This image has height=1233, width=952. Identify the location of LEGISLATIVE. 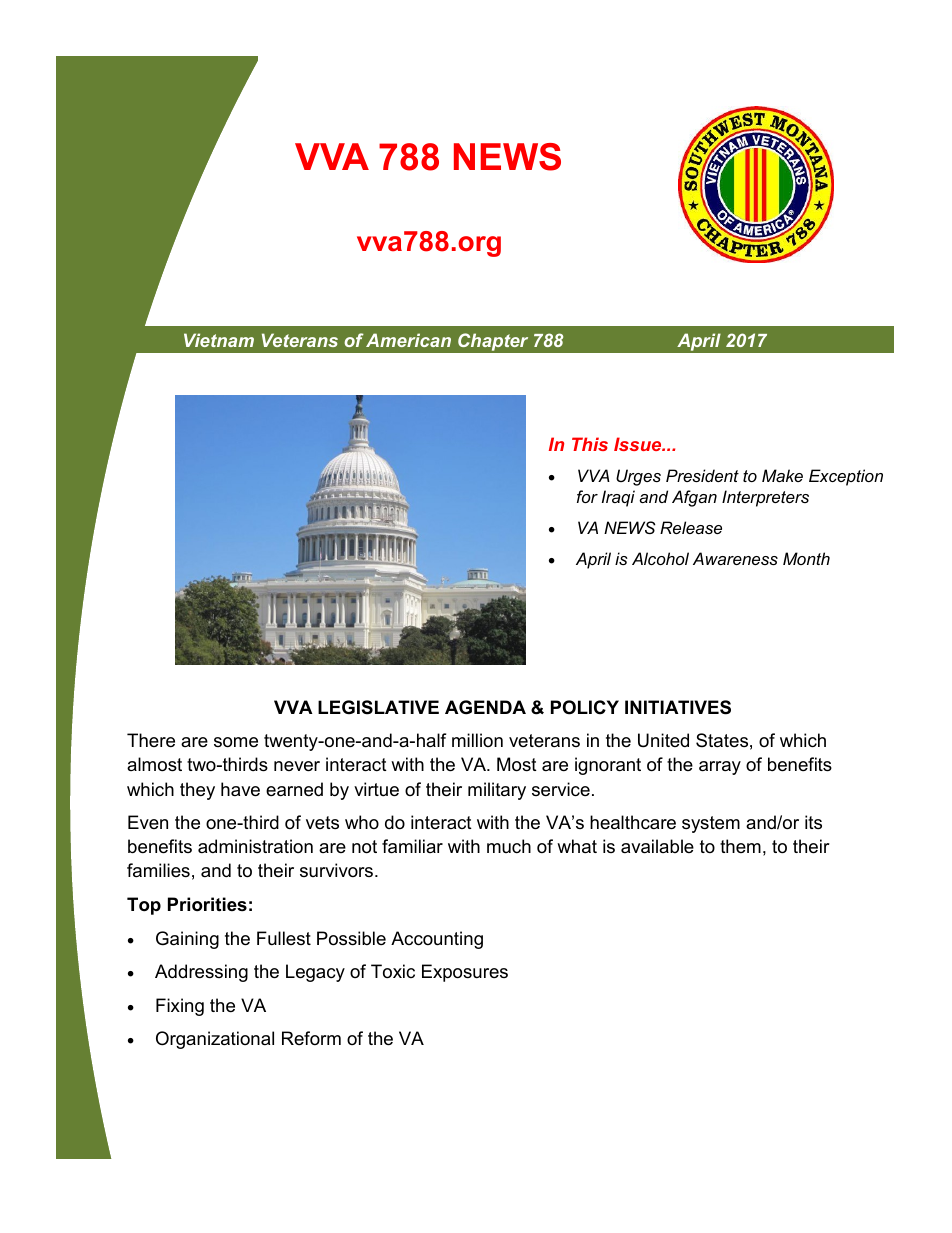
(378, 707).
